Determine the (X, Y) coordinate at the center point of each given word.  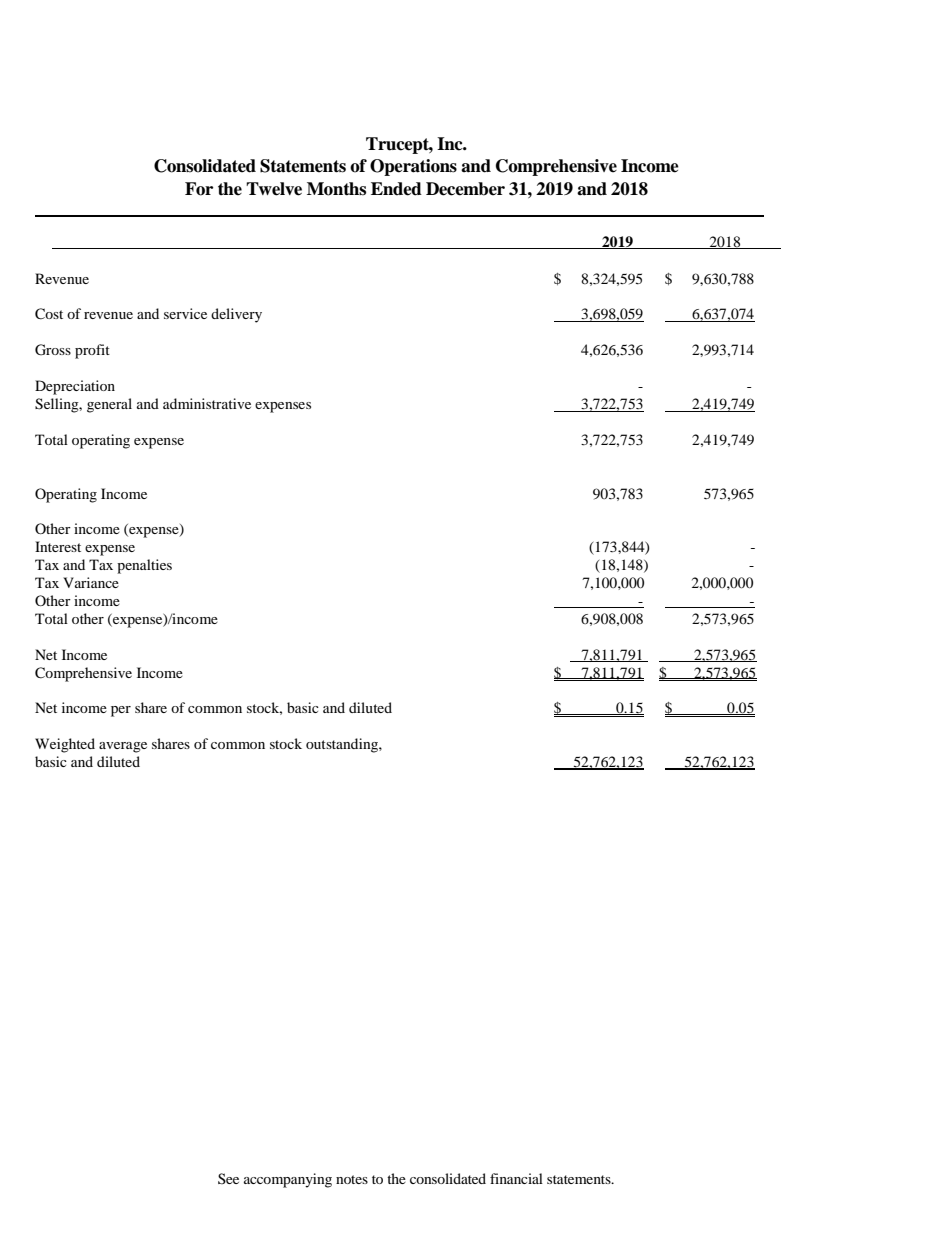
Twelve (274, 189)
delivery (236, 315)
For (199, 189)
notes (352, 1179)
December (465, 189)
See (228, 1178)
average (123, 747)
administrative (207, 403)
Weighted (65, 745)
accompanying (288, 1180)
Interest (58, 546)
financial (516, 1178)
